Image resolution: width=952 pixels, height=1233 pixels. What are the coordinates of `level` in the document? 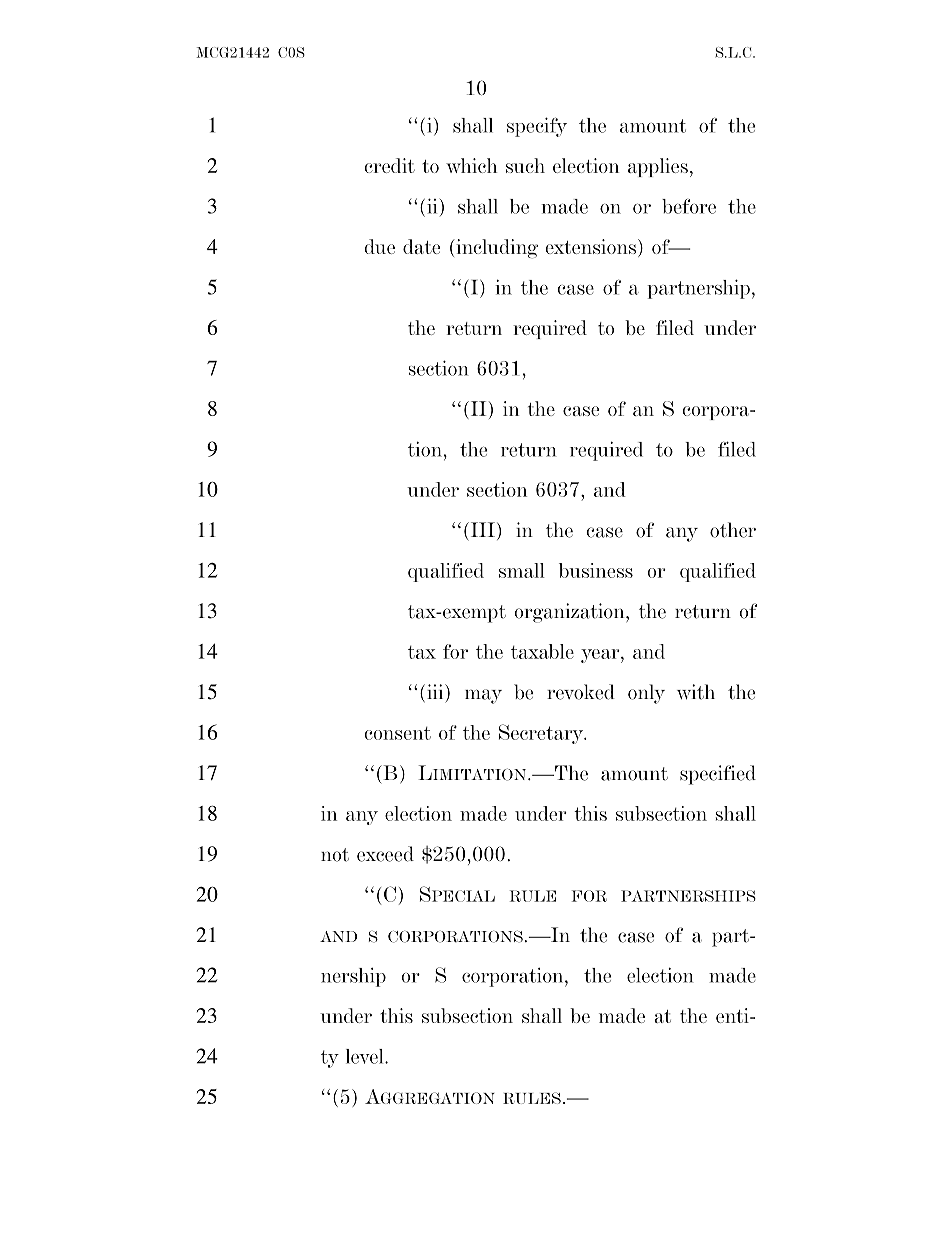 It's located at (366, 1056).
